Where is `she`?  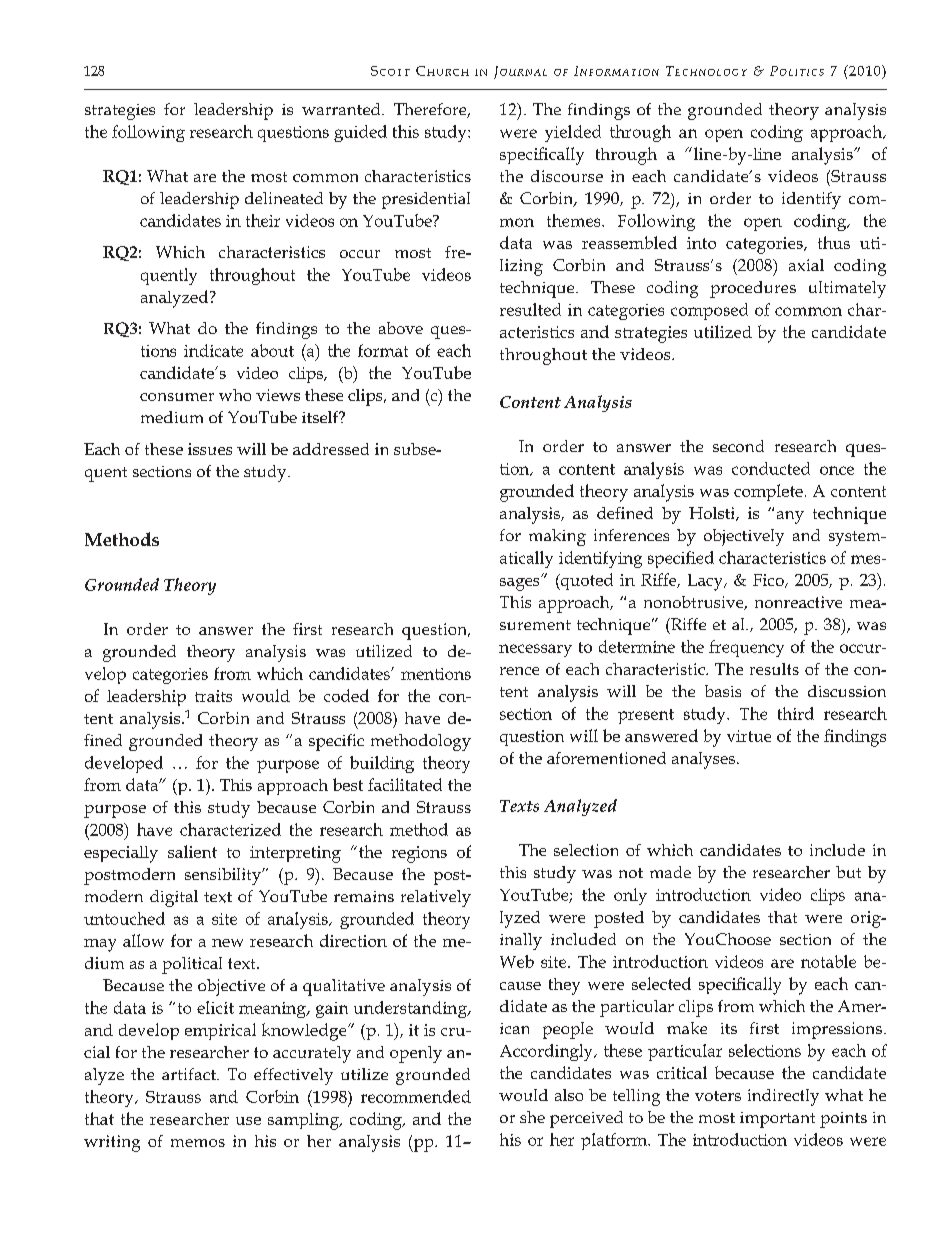 she is located at coordinates (532, 1117).
